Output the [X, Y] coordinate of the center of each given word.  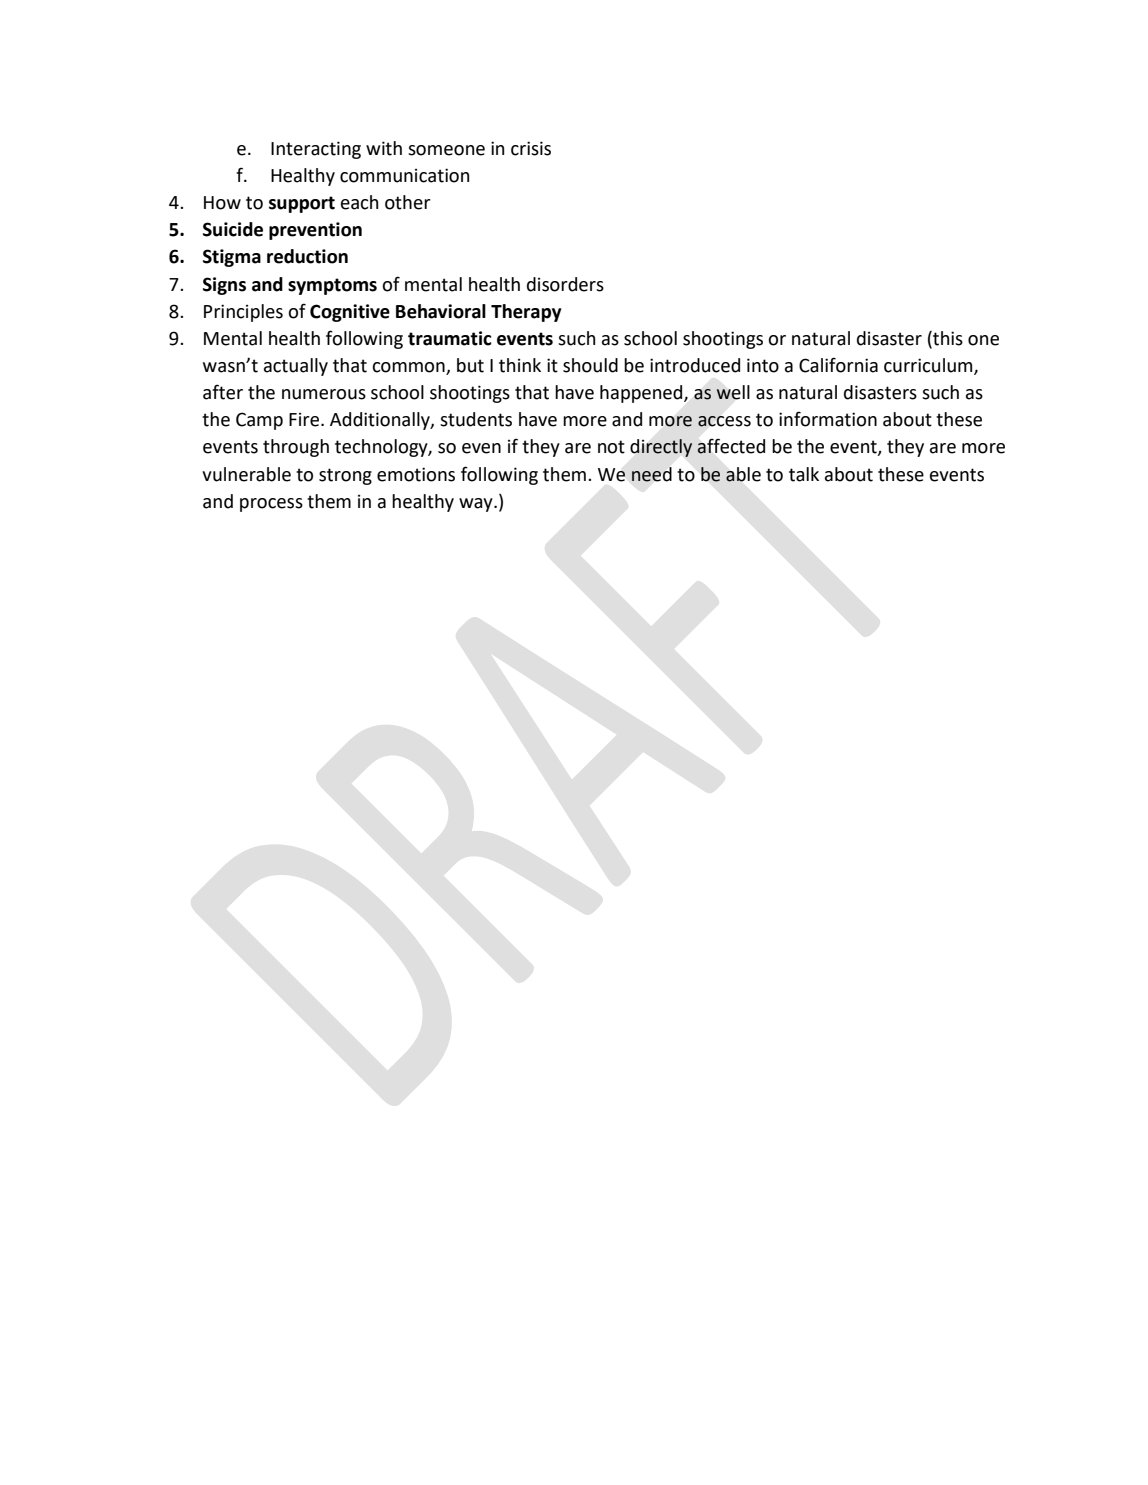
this [947, 338]
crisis [531, 148]
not [611, 447]
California [838, 365]
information [828, 419]
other [408, 202]
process [271, 505]
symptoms [332, 286]
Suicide [233, 229]
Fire [305, 419]
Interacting [316, 150]
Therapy [526, 313]
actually [296, 367]
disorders [565, 284]
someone [446, 150]
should [590, 365]
